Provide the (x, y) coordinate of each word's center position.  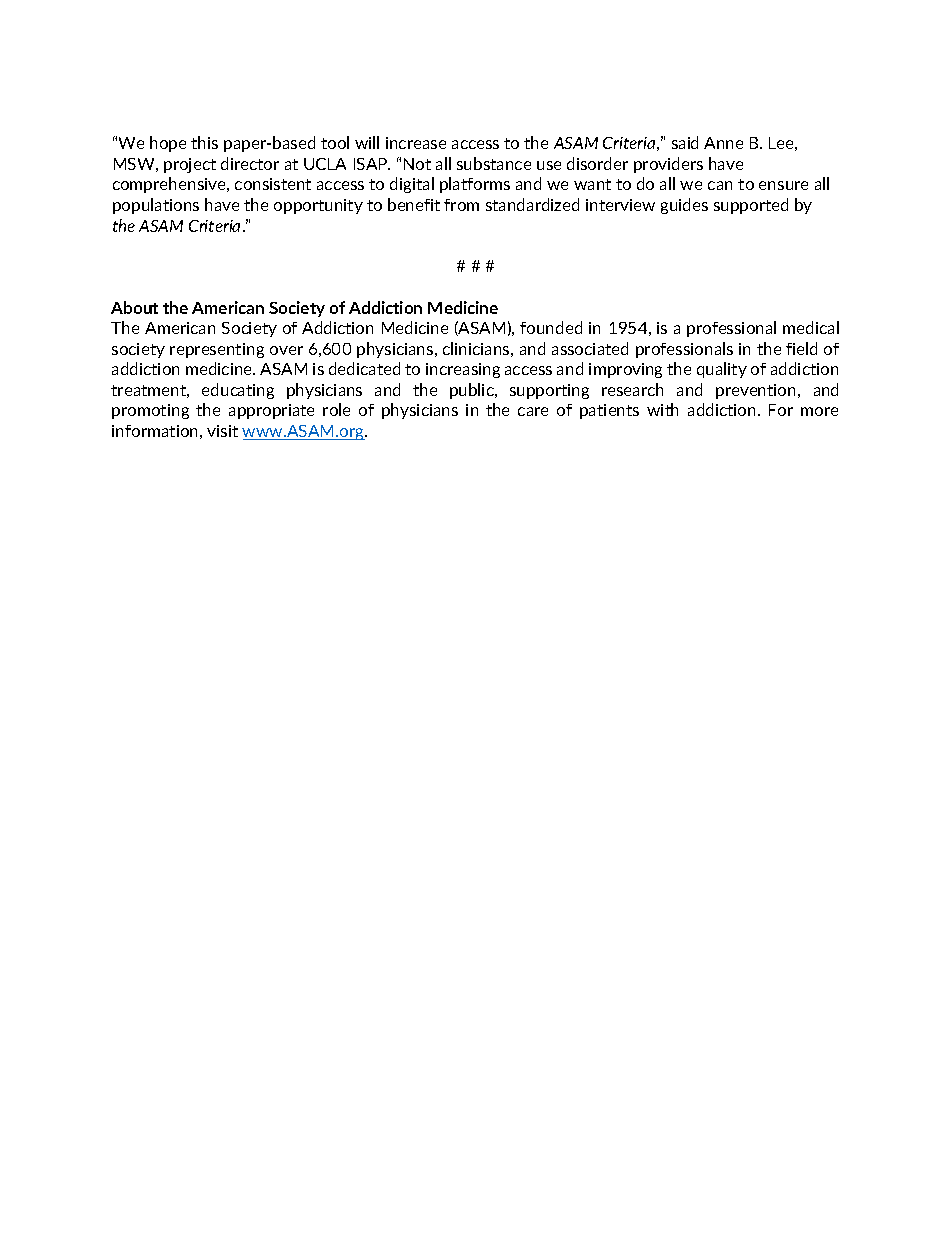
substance (494, 163)
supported (751, 206)
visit (222, 431)
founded (551, 327)
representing (217, 350)
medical (811, 327)
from (461, 205)
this (204, 142)
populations (156, 206)
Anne (723, 143)
